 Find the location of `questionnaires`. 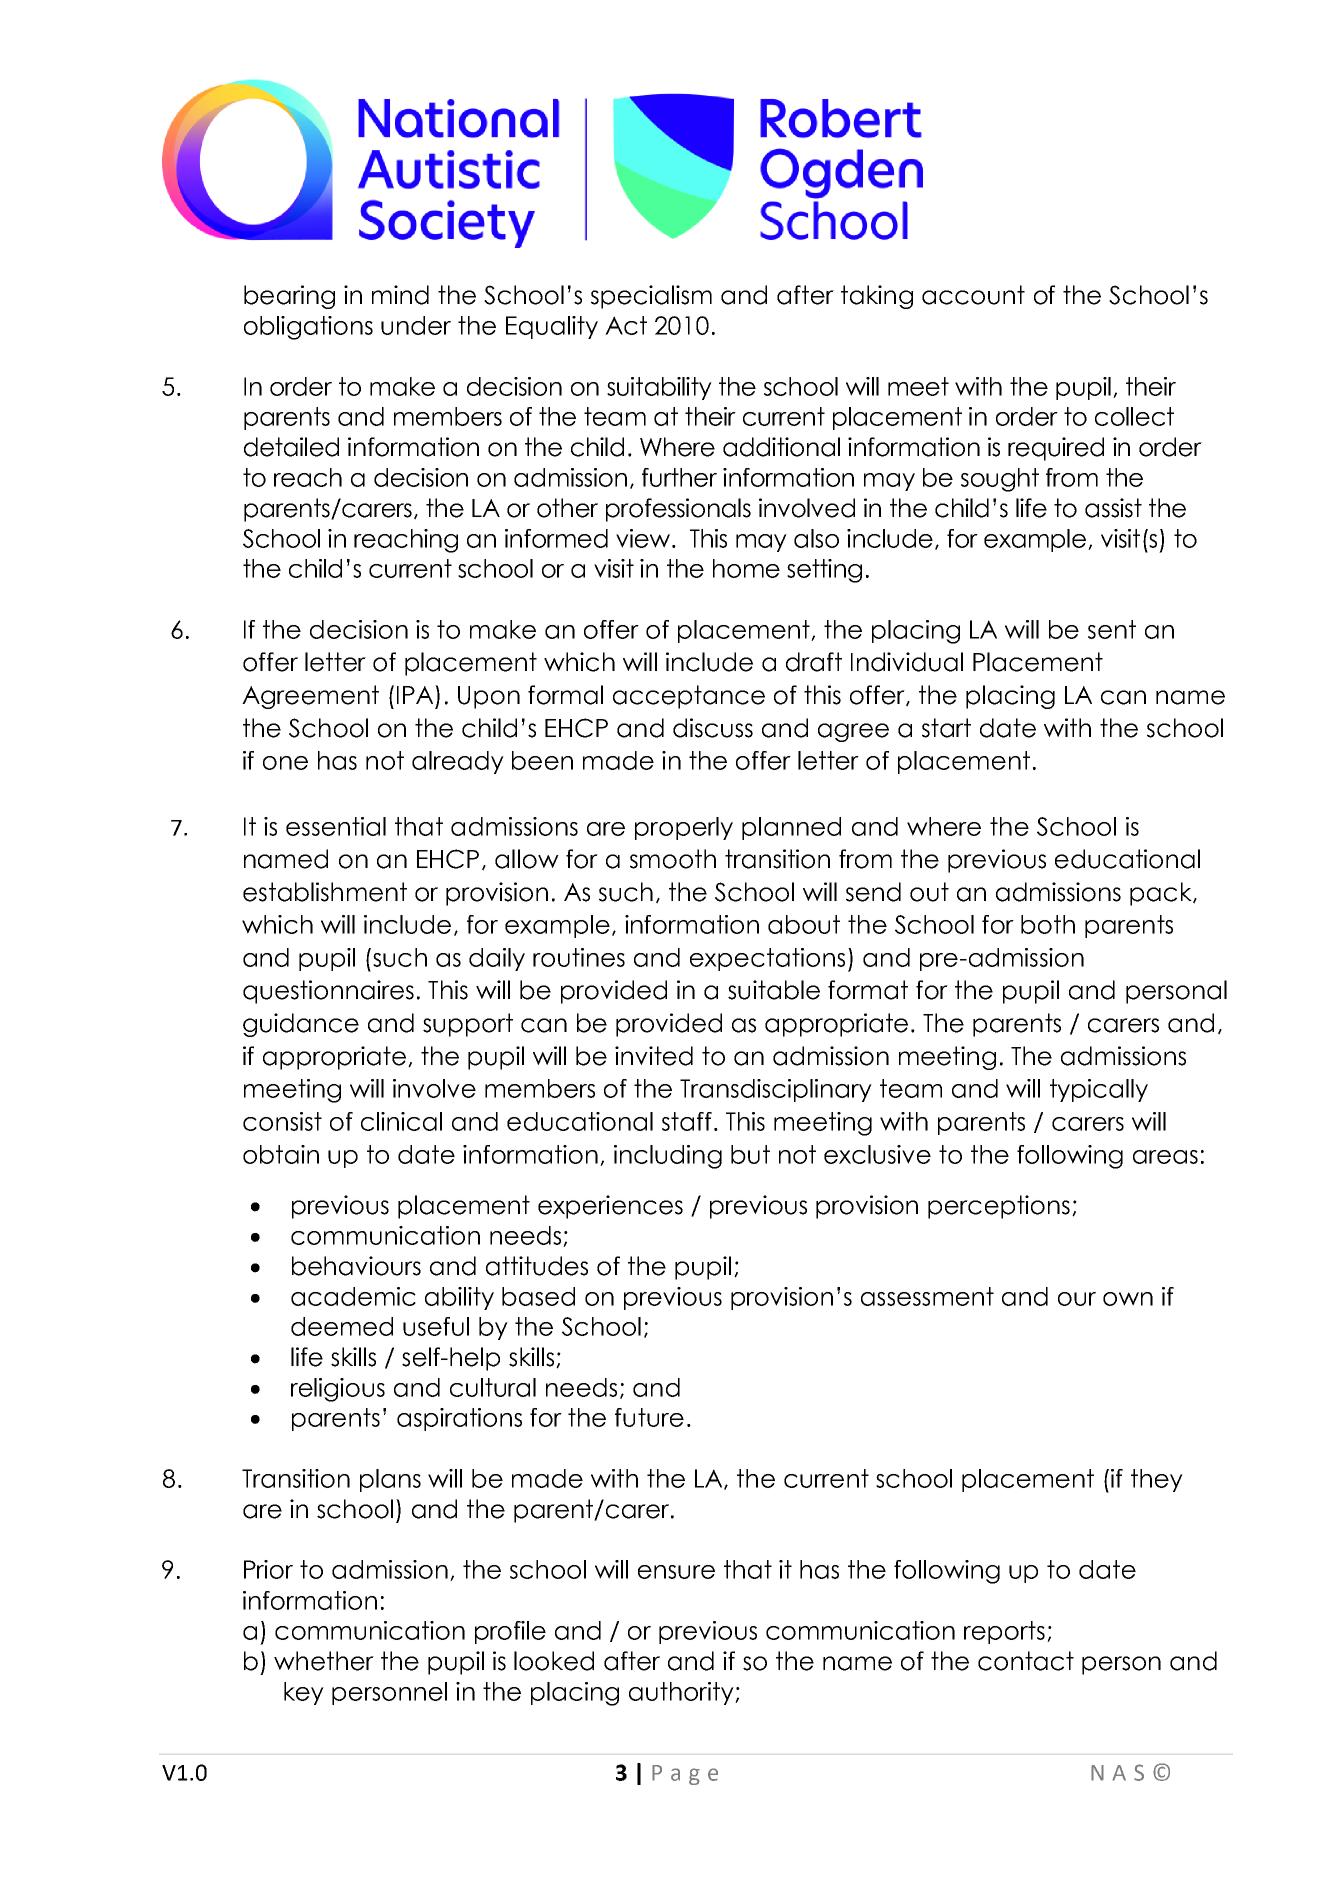

questionnaires is located at coordinates (328, 992).
